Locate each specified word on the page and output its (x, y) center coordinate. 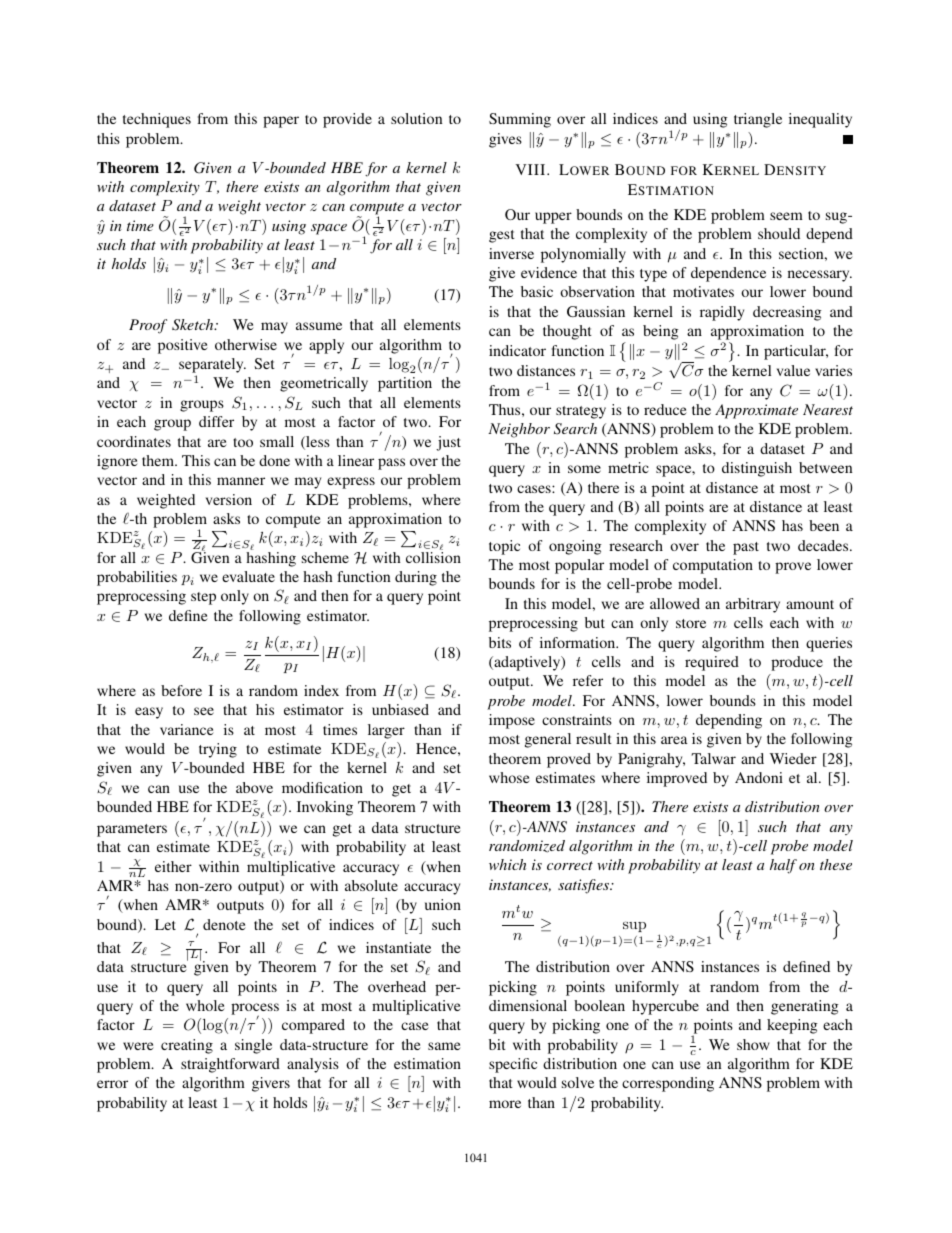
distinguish (757, 469)
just (448, 443)
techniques (157, 120)
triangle (758, 120)
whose (509, 777)
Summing (520, 120)
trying (218, 750)
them (159, 460)
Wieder (793, 758)
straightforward (230, 1065)
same (444, 1046)
